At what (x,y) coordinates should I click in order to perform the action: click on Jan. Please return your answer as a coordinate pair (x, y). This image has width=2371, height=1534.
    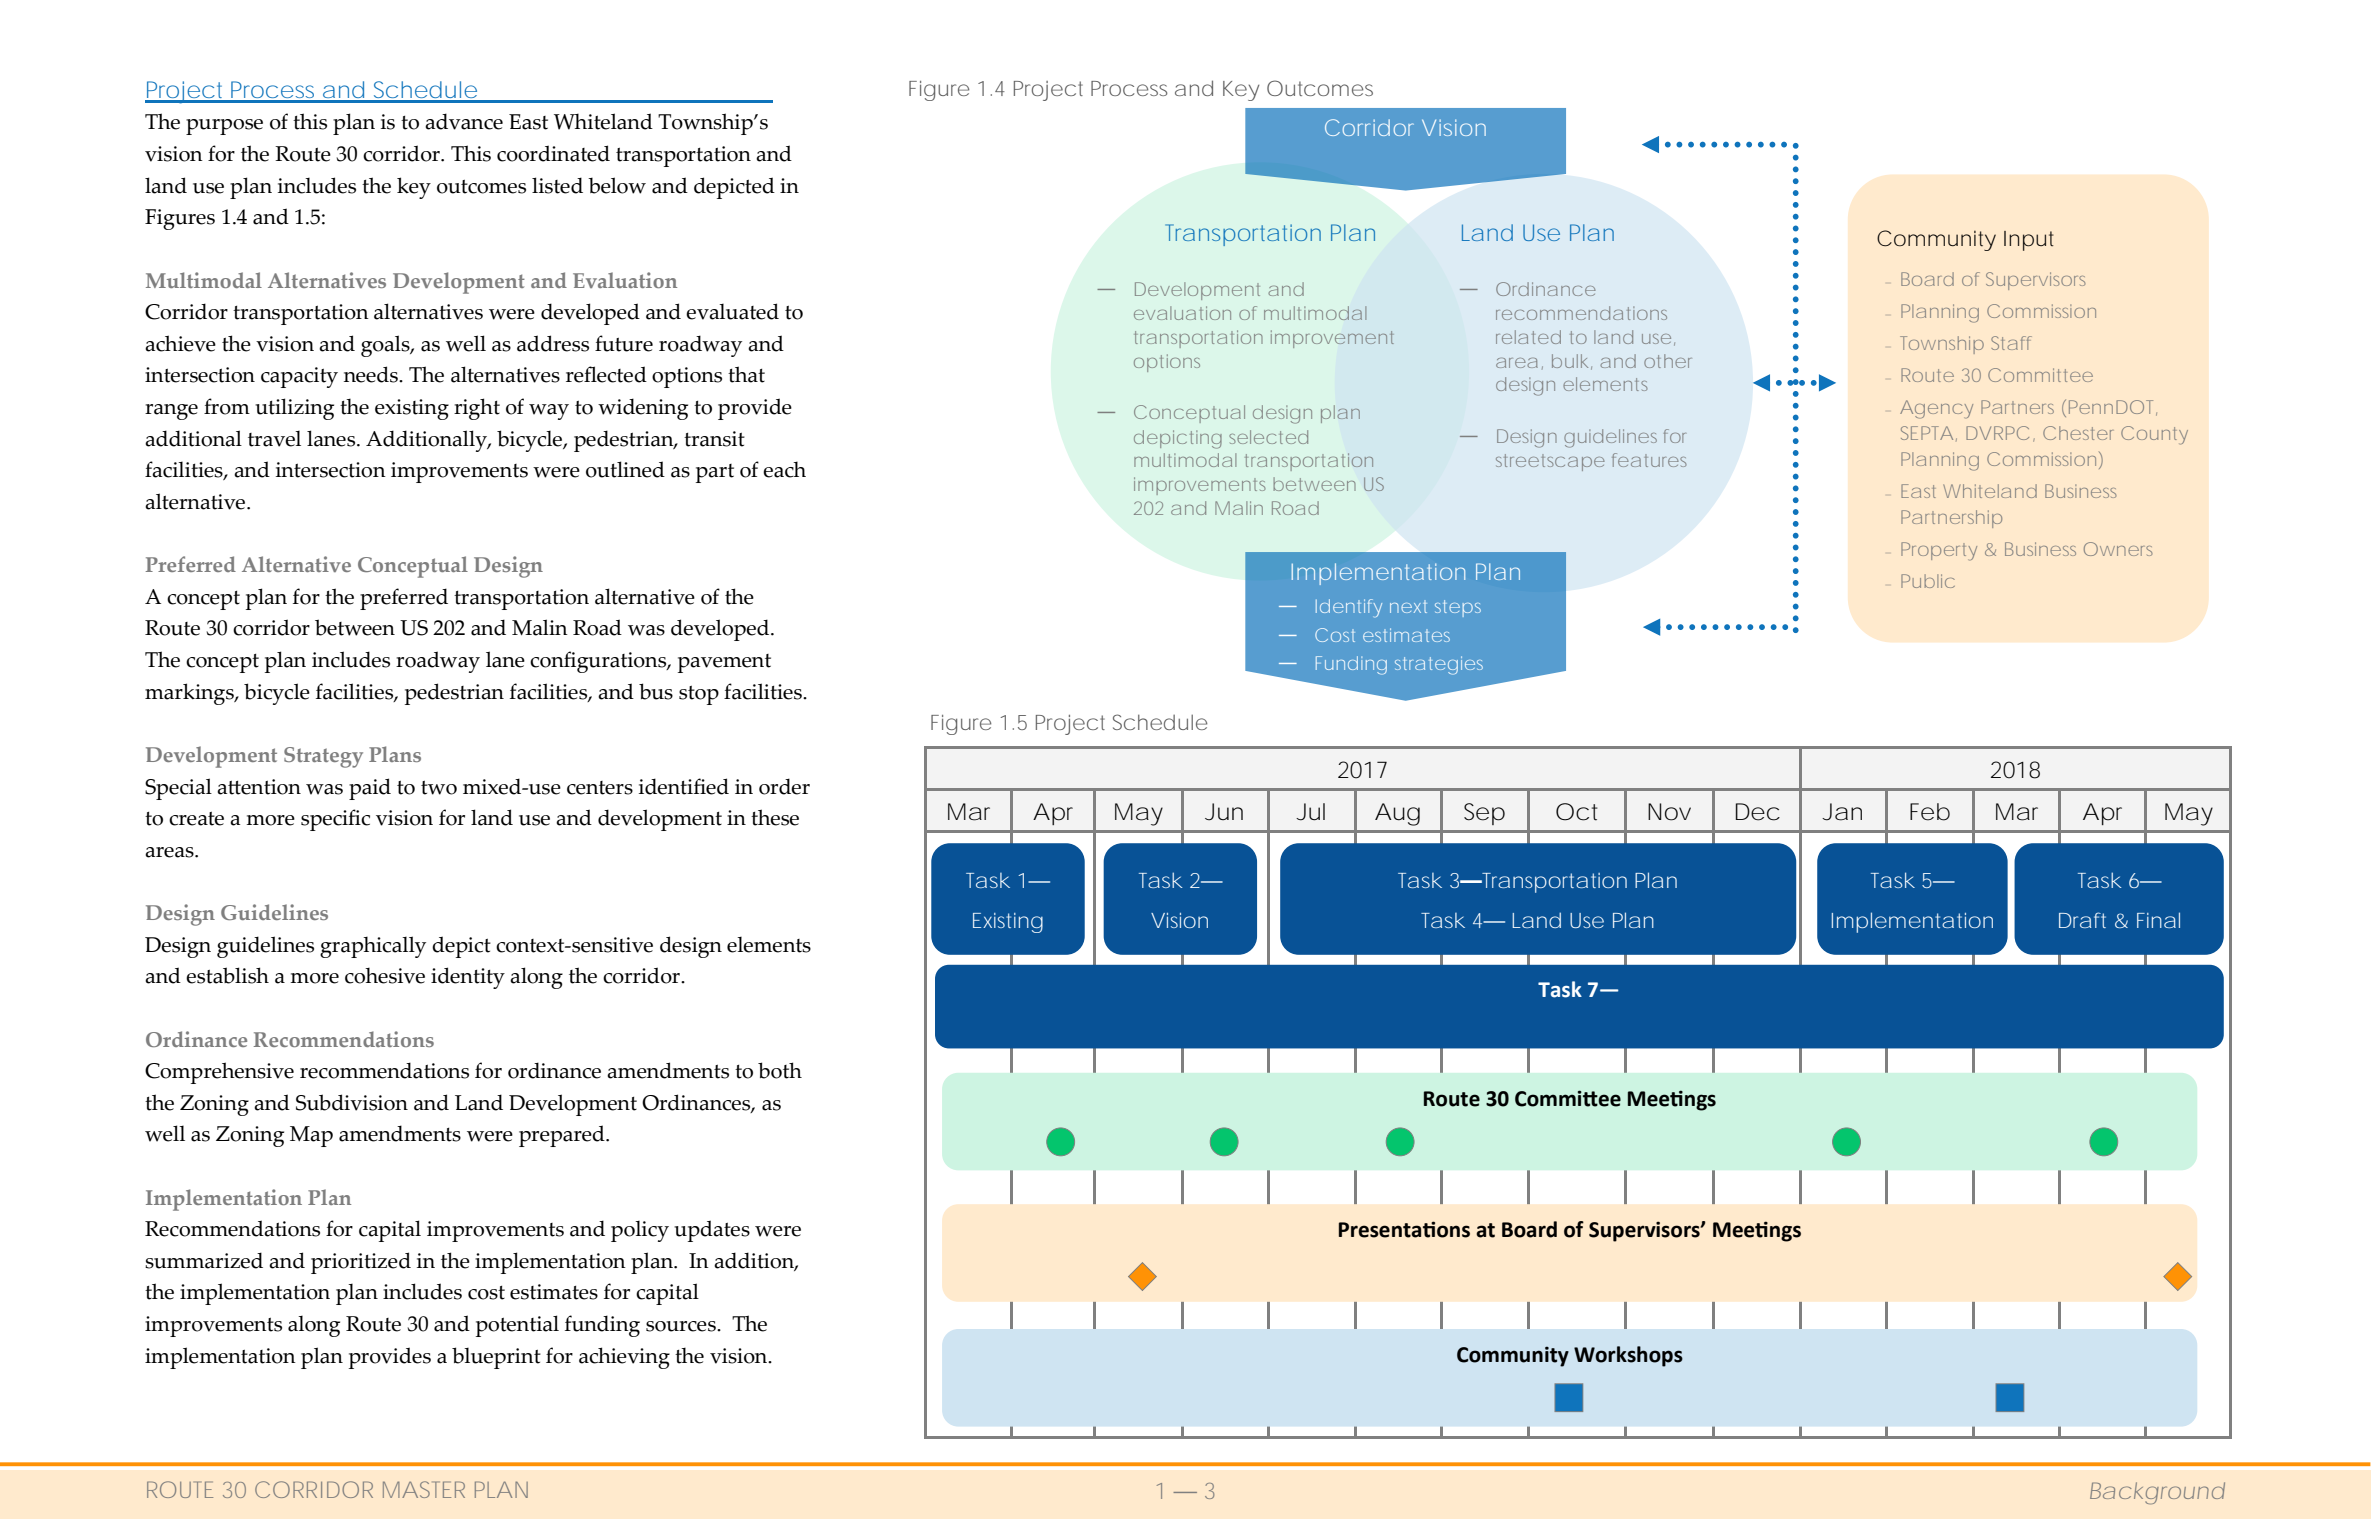
    Looking at the image, I should click on (1842, 812).
